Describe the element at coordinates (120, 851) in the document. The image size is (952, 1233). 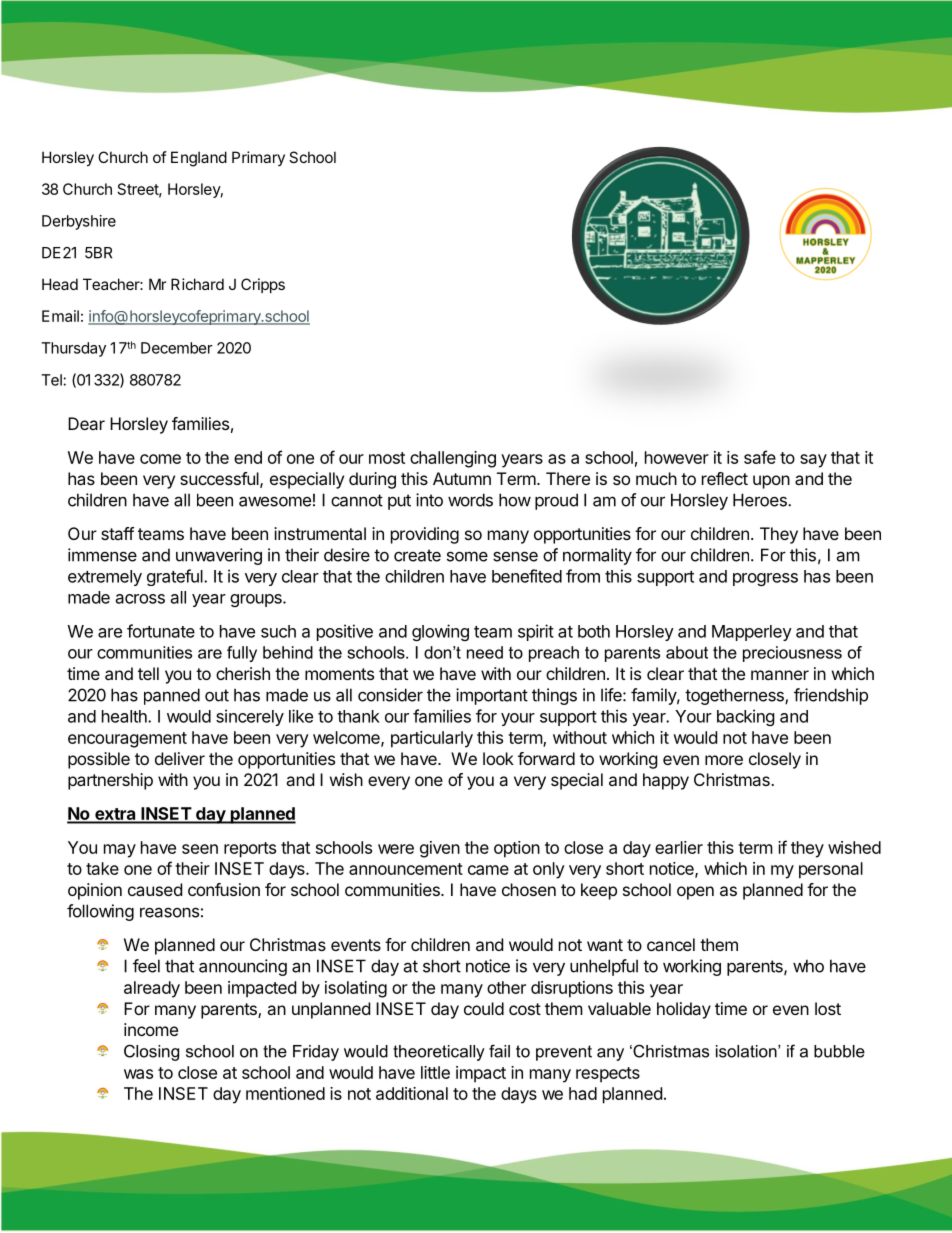
I see `may` at that location.
